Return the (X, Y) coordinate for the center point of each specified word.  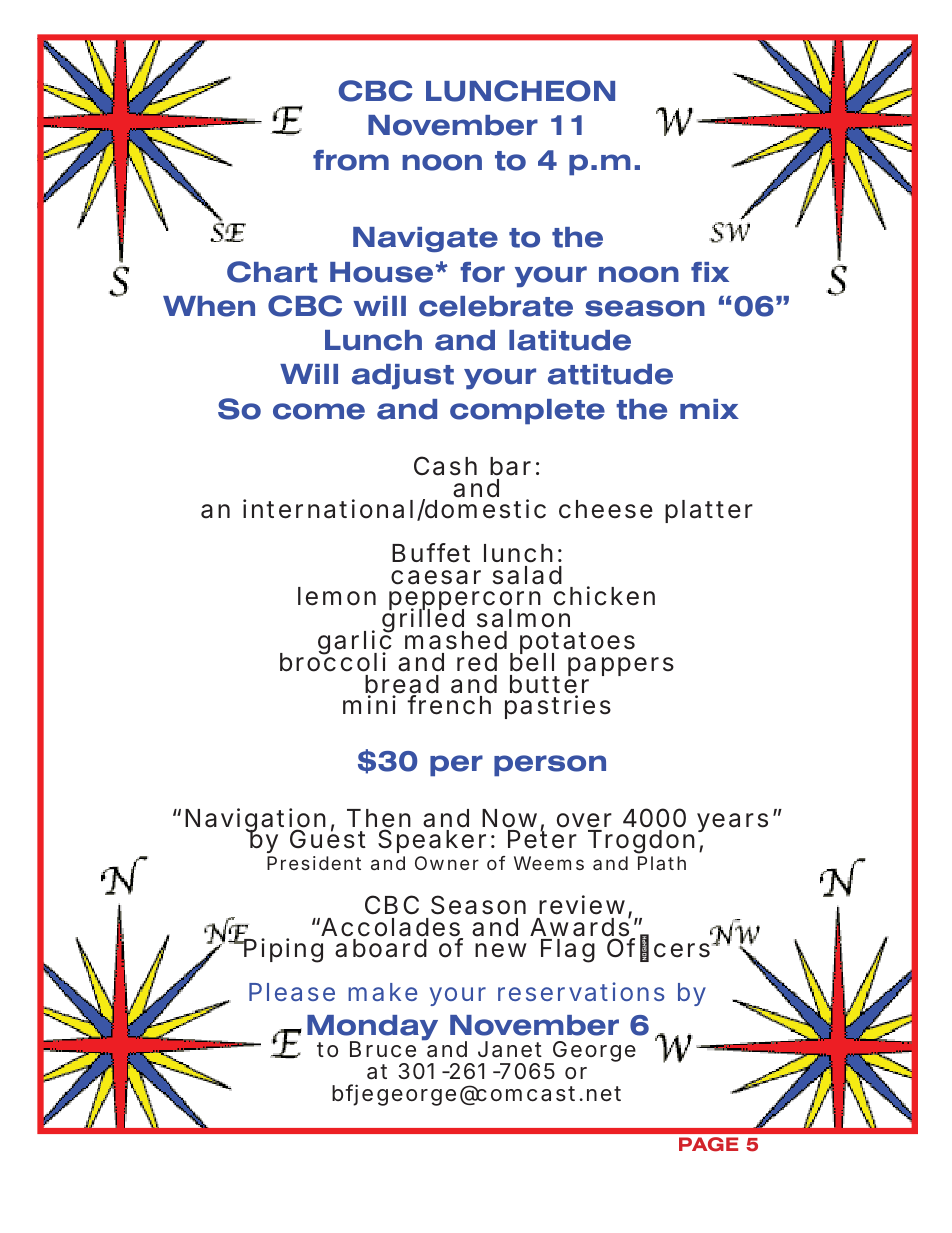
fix (710, 272)
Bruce (383, 1049)
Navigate (425, 239)
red (477, 662)
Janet (510, 1049)
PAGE (708, 1144)
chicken (604, 596)
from (351, 160)
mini (369, 704)
